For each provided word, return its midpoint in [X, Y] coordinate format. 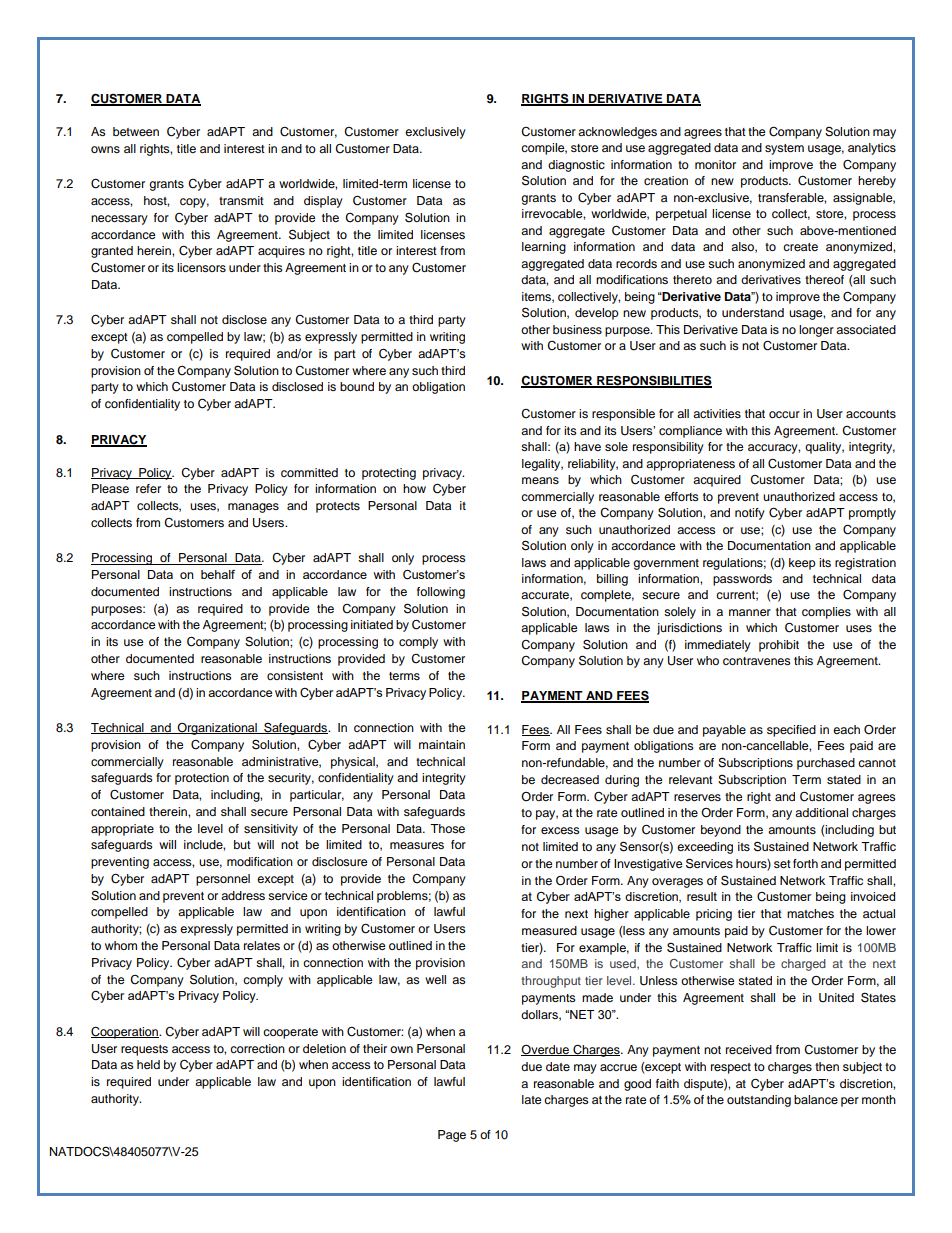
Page [452, 1136]
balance [816, 1099]
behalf [218, 574]
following [441, 593]
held [148, 1064]
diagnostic [576, 166]
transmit [241, 200]
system [784, 149]
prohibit [779, 646]
